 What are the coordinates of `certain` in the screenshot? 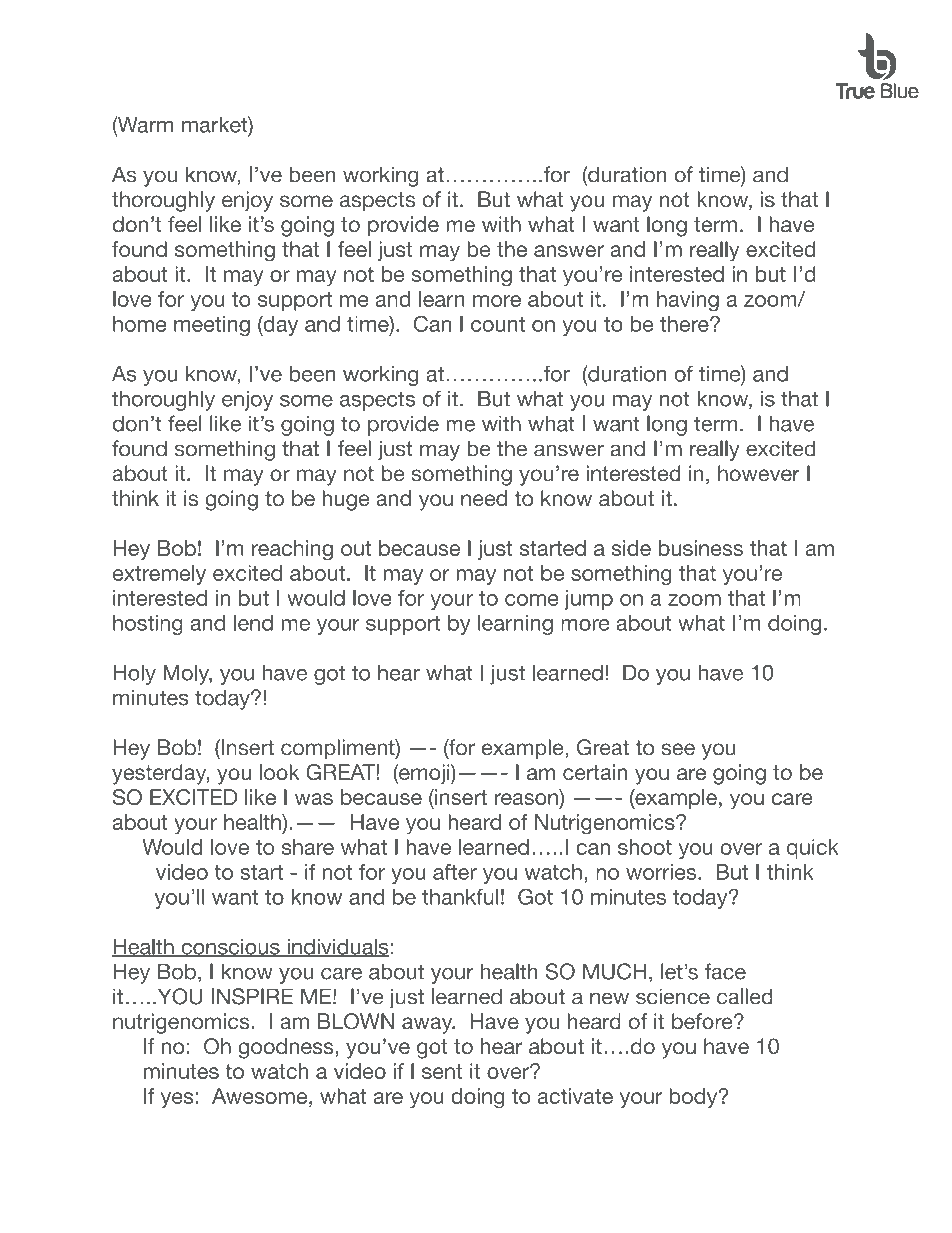 It's located at (595, 772).
